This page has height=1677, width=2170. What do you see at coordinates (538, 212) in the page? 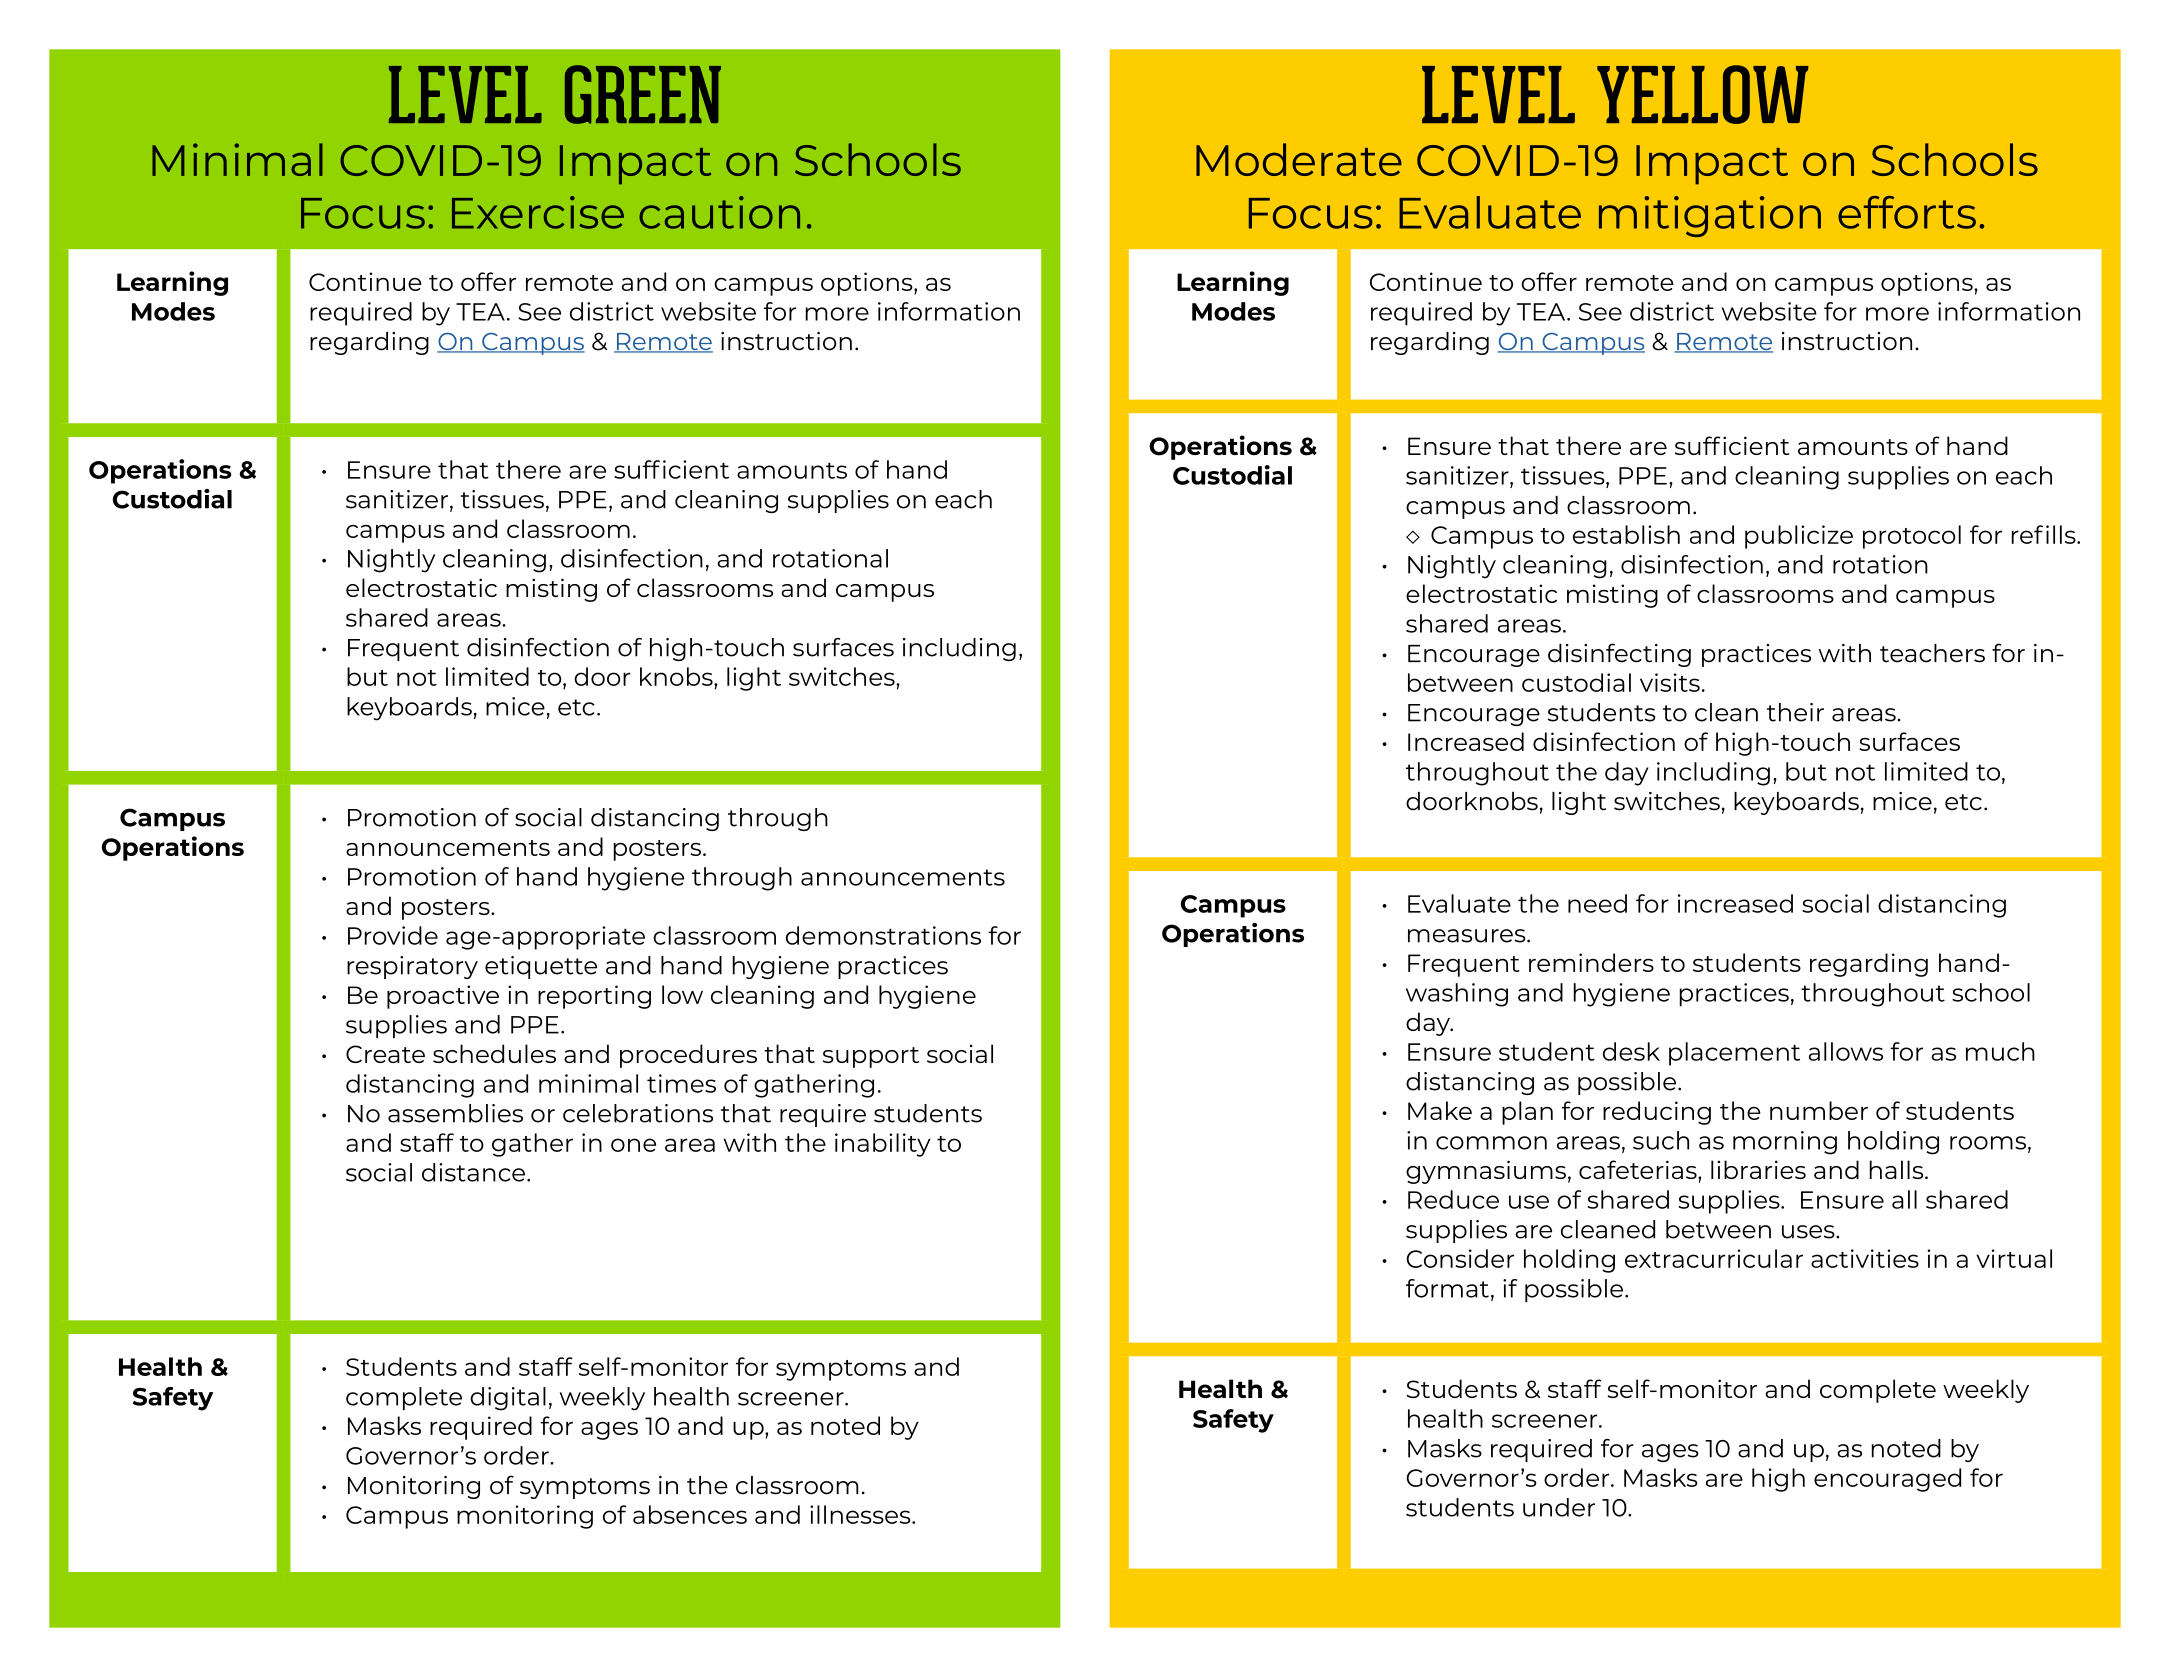
I see `Exercise` at bounding box center [538, 212].
